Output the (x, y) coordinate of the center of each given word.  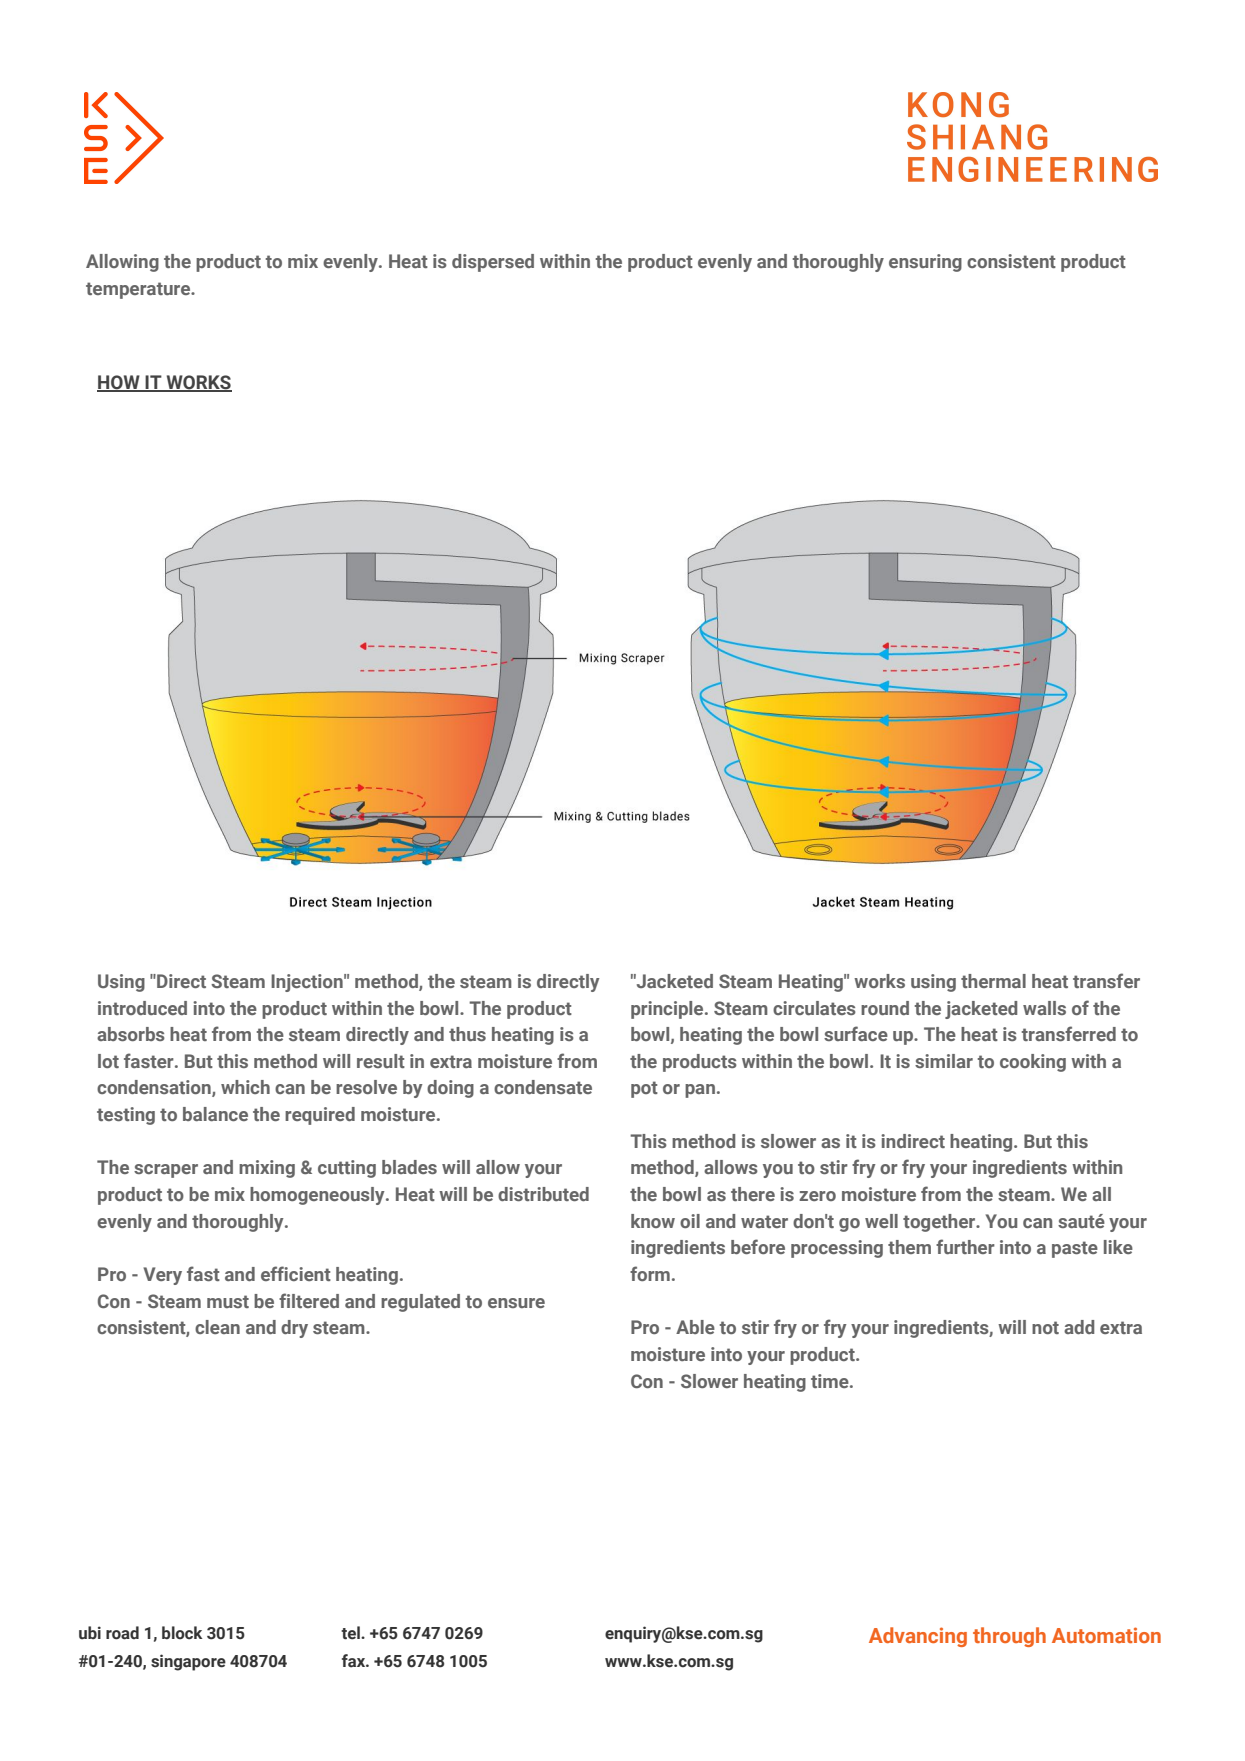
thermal (993, 981)
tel (351, 1633)
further (965, 1246)
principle (668, 1010)
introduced (142, 1008)
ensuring (925, 263)
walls (1044, 1008)
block (182, 1633)
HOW (119, 383)
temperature (139, 290)
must (228, 1301)
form (650, 1273)
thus (467, 1034)
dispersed (493, 263)
